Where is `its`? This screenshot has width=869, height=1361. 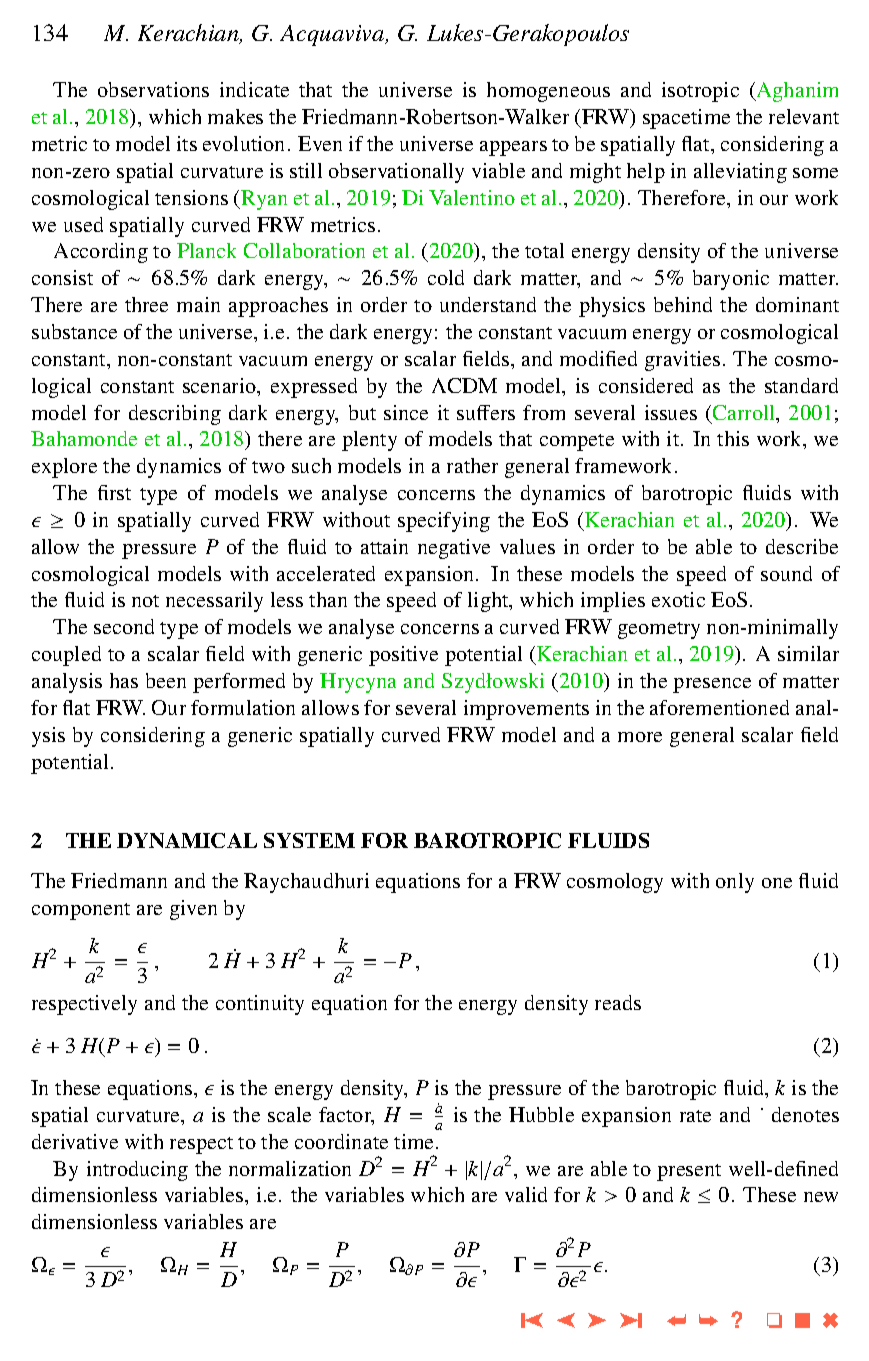 its is located at coordinates (187, 143).
